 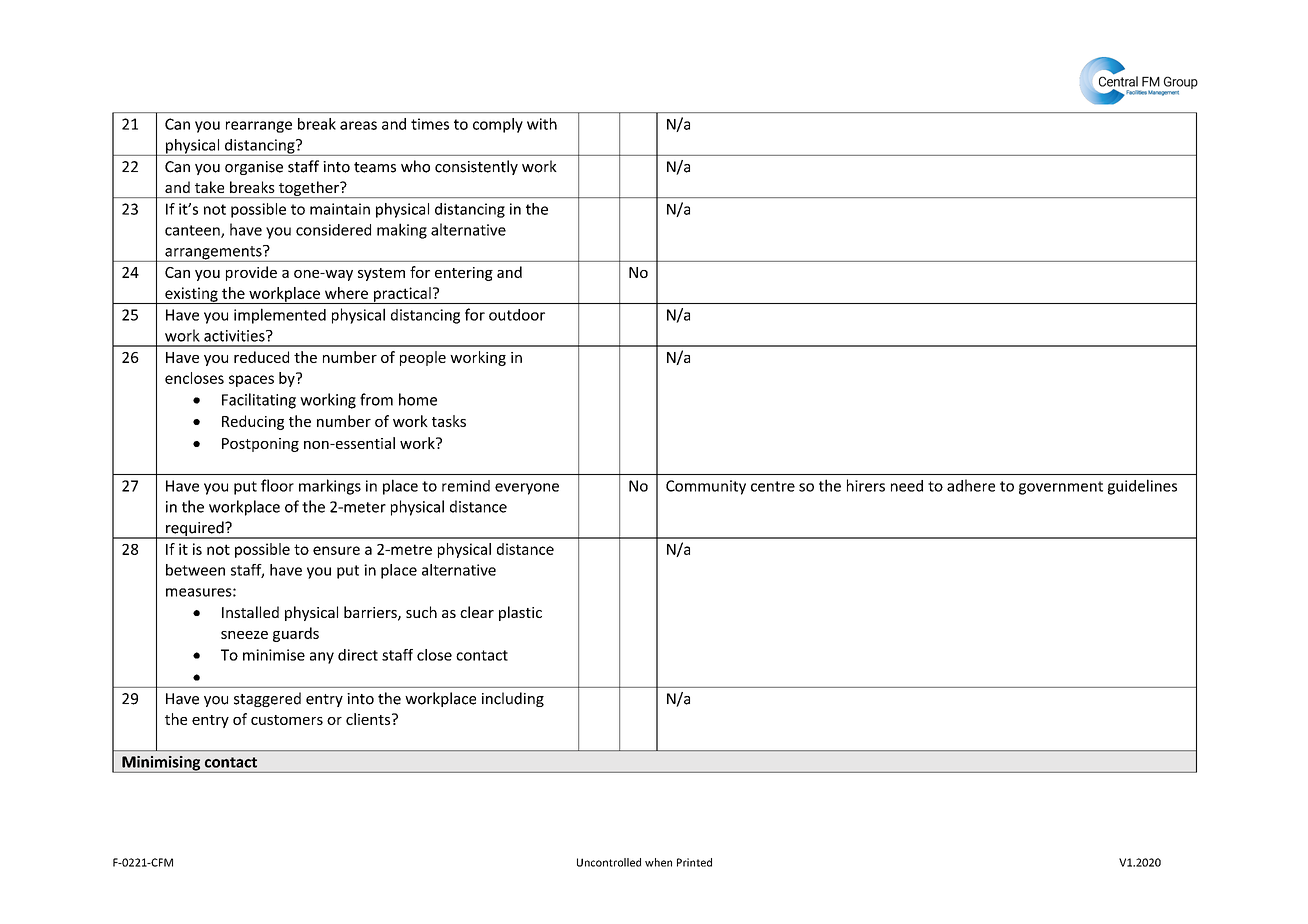 I want to click on government, so click(x=1061, y=488).
